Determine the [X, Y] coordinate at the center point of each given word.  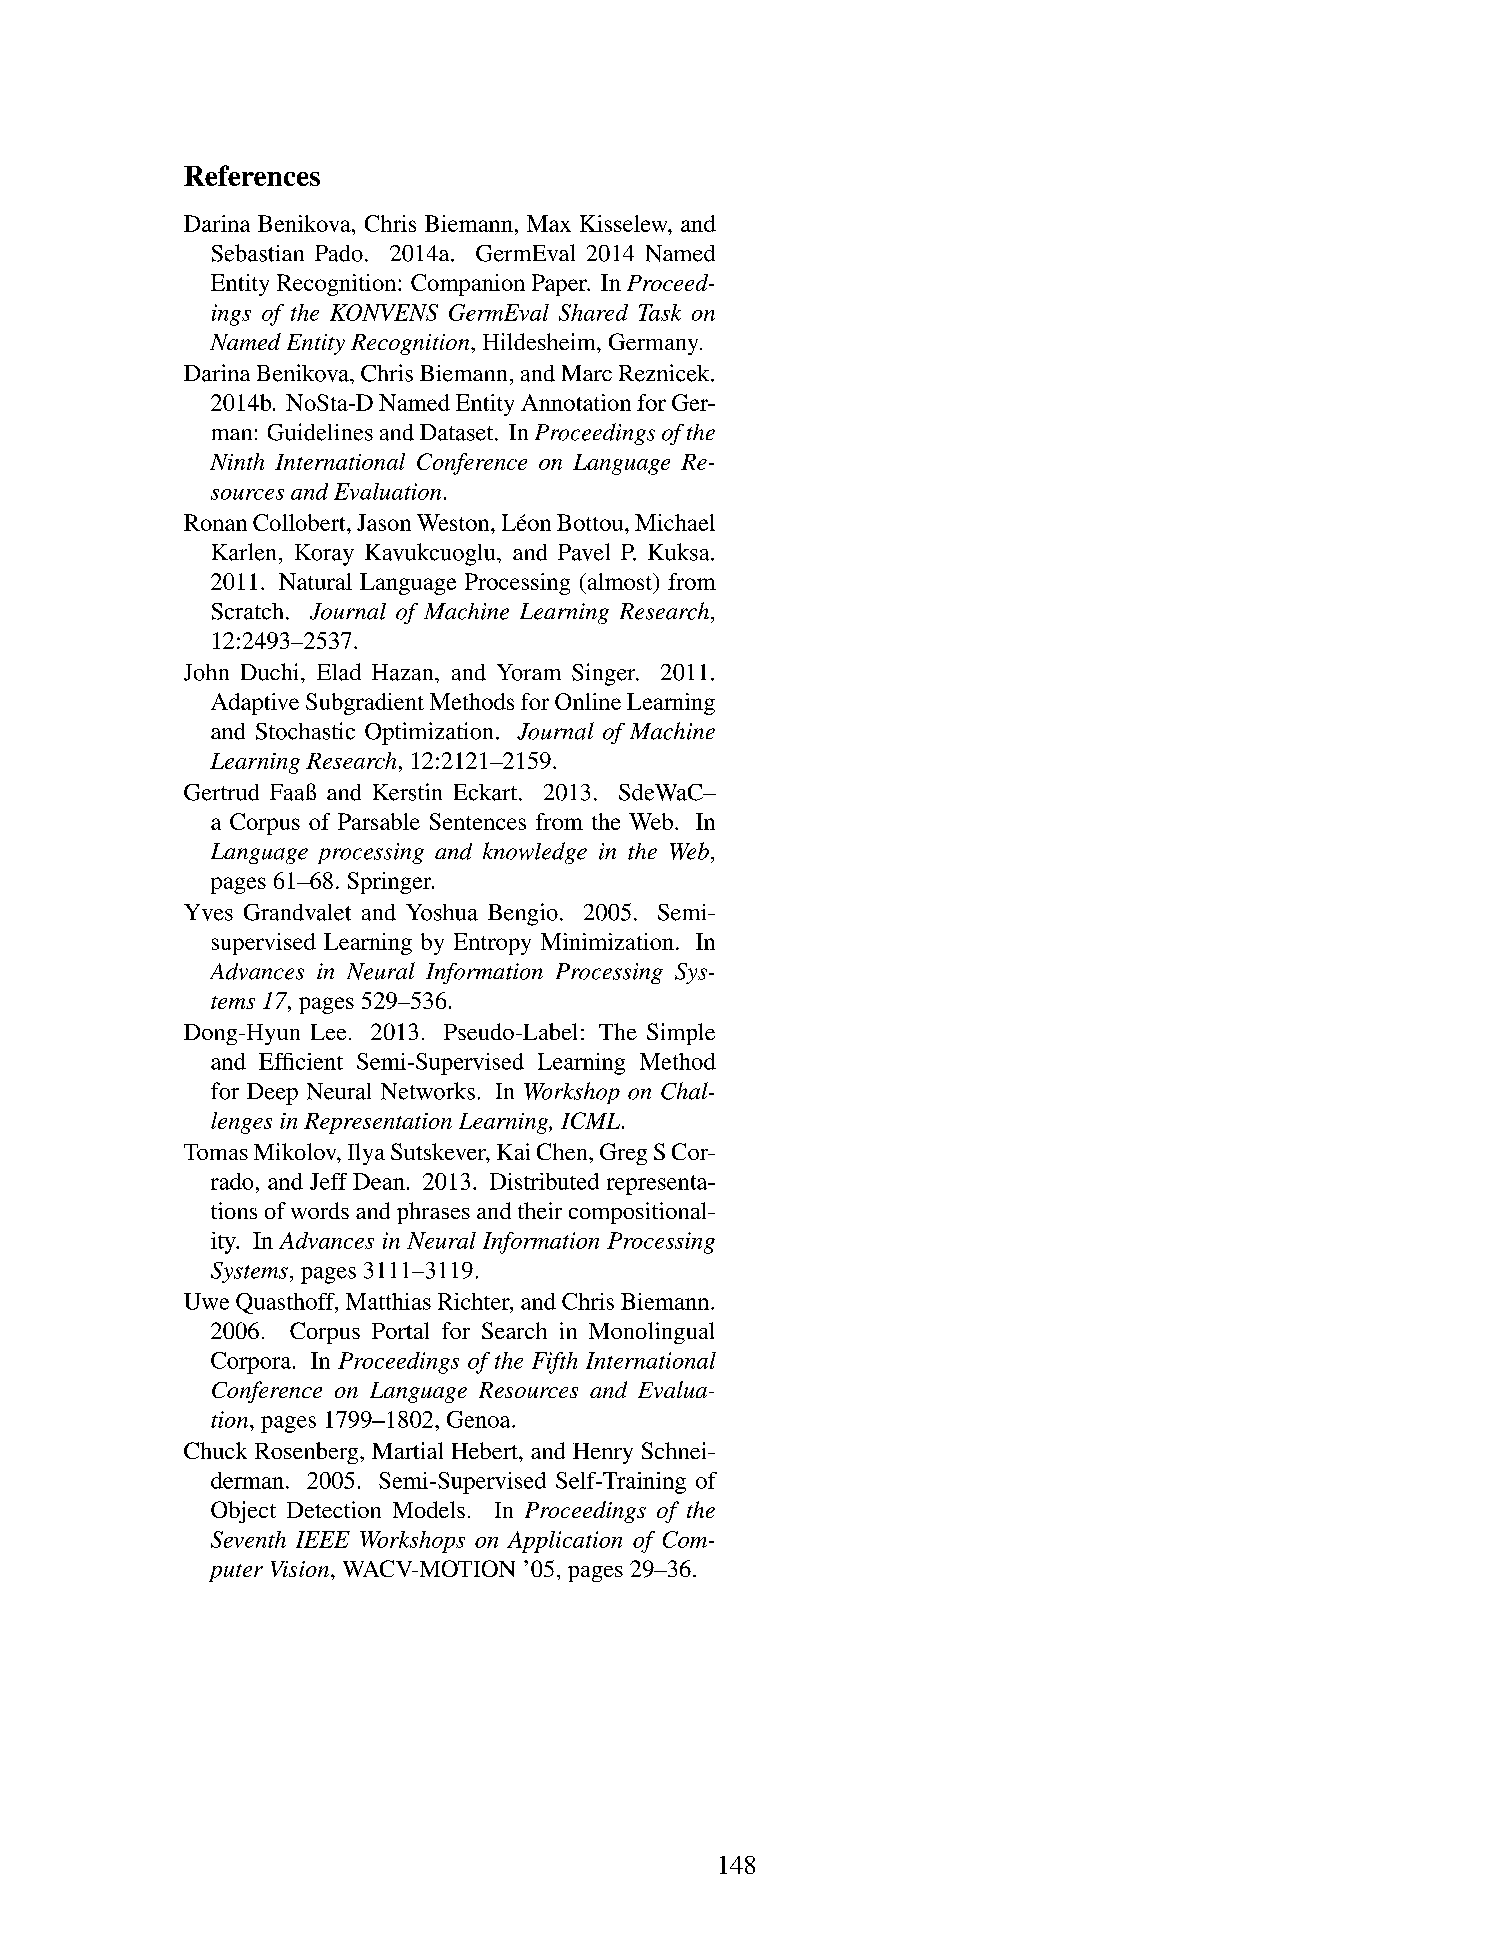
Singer [605, 674]
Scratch [247, 611]
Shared [593, 312]
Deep [272, 1094]
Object [243, 1512]
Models [429, 1509]
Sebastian [258, 253]
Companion [468, 285]
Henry [603, 1453]
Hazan [404, 672]
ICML [590, 1120]
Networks [428, 1091]
